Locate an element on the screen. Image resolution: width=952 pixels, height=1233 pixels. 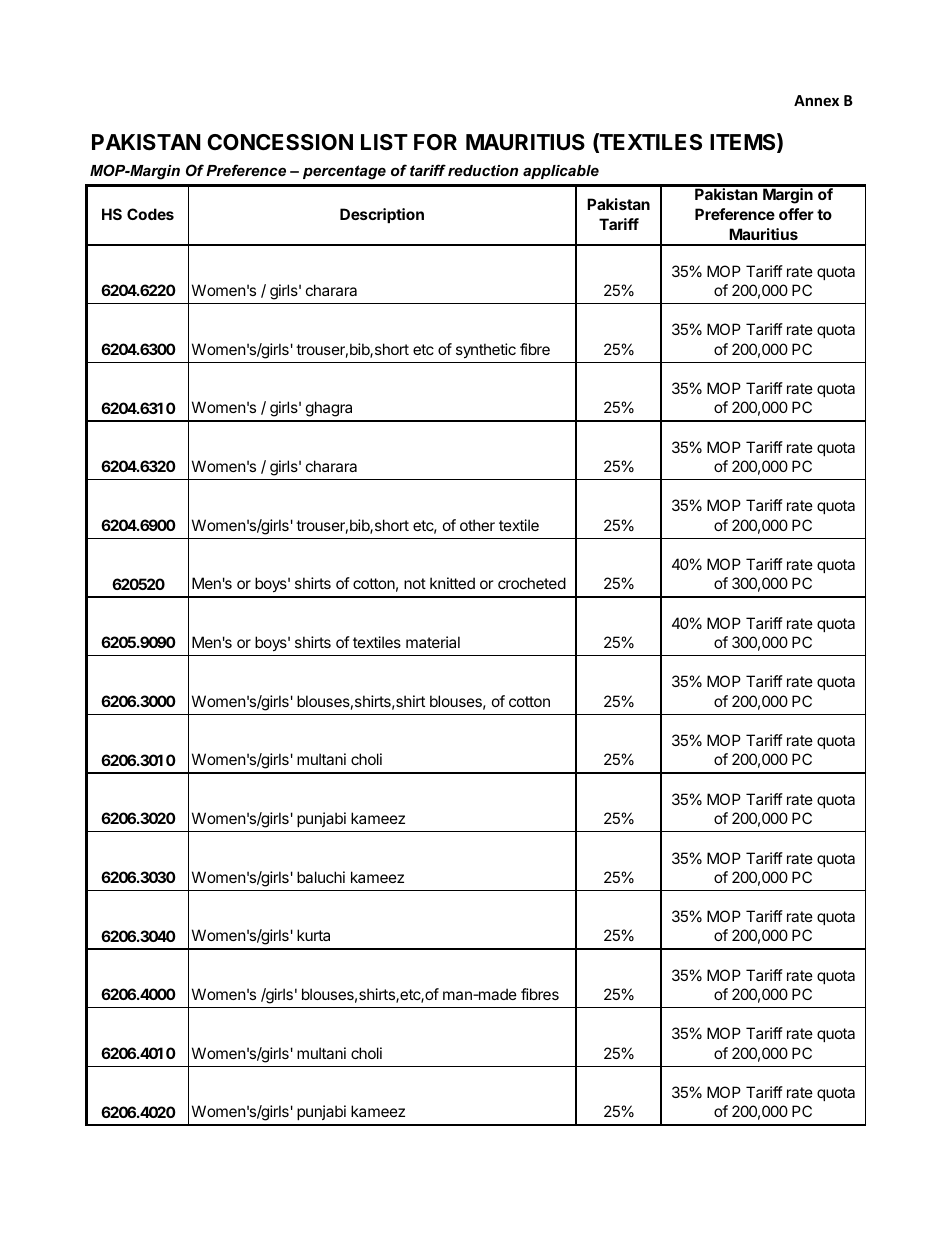
Annex is located at coordinates (816, 100).
